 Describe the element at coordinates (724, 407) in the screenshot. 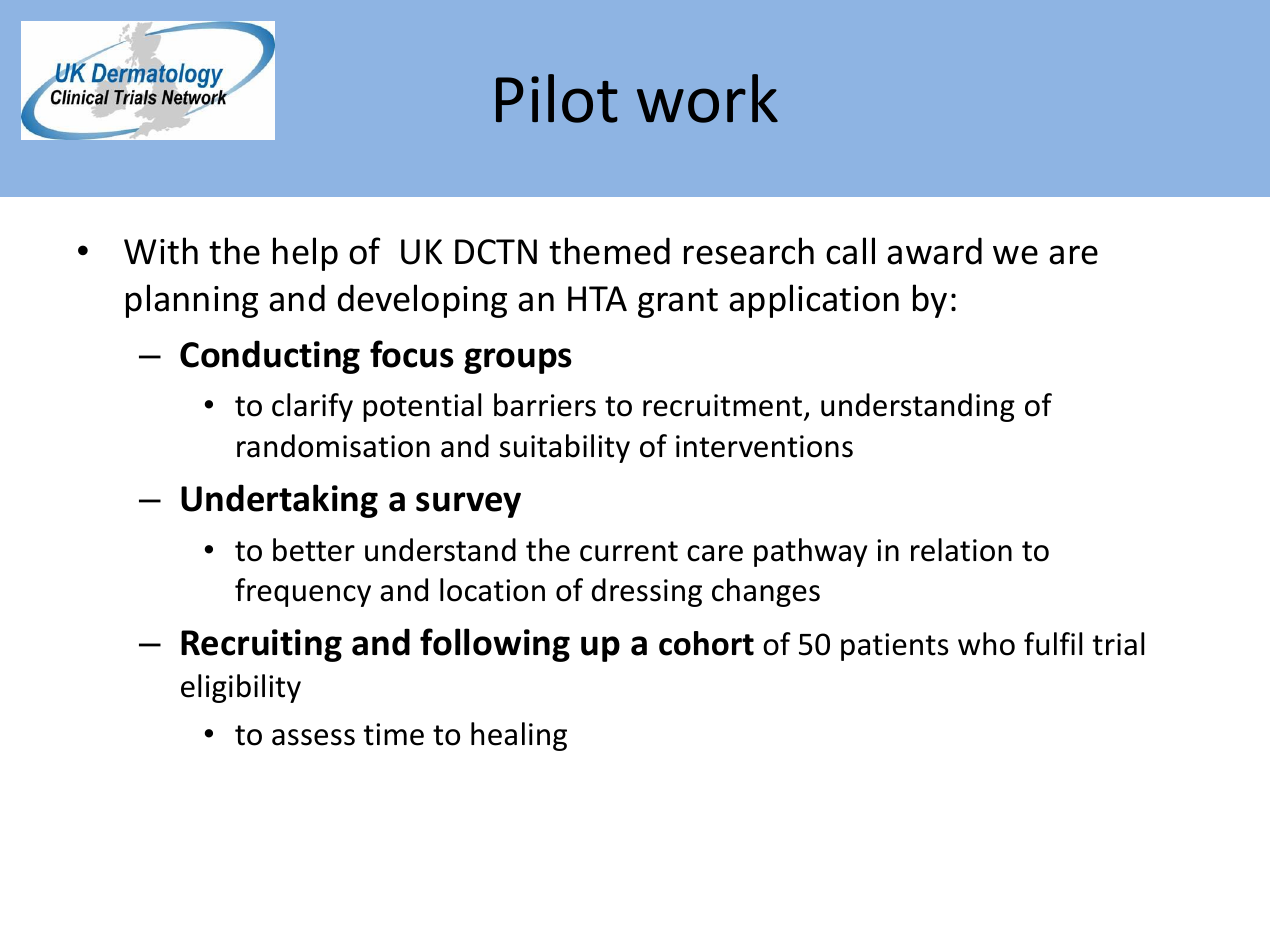

I see `recruitment` at that location.
